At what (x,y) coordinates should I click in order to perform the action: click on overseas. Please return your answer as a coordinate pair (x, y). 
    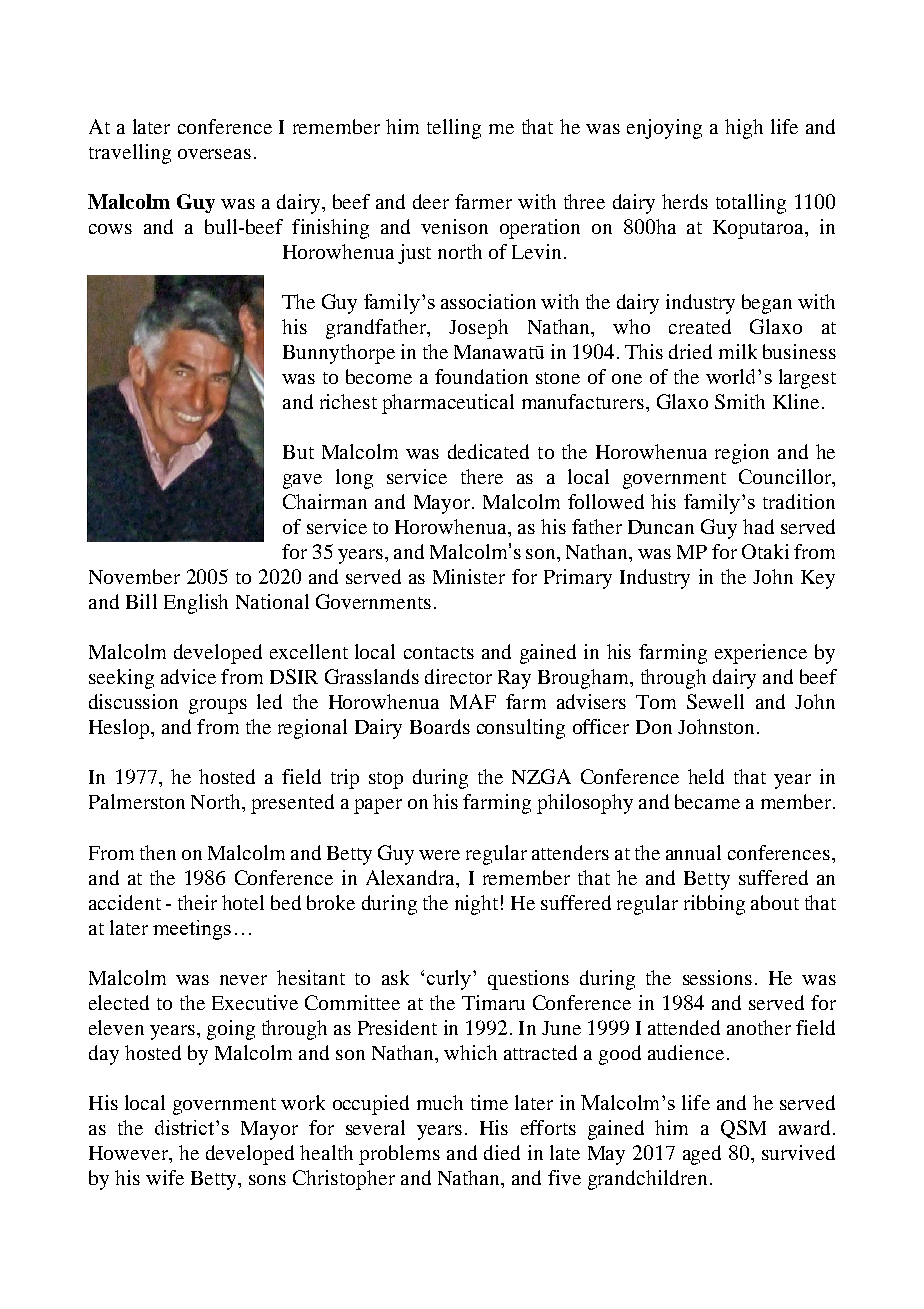
    Looking at the image, I should click on (214, 154).
